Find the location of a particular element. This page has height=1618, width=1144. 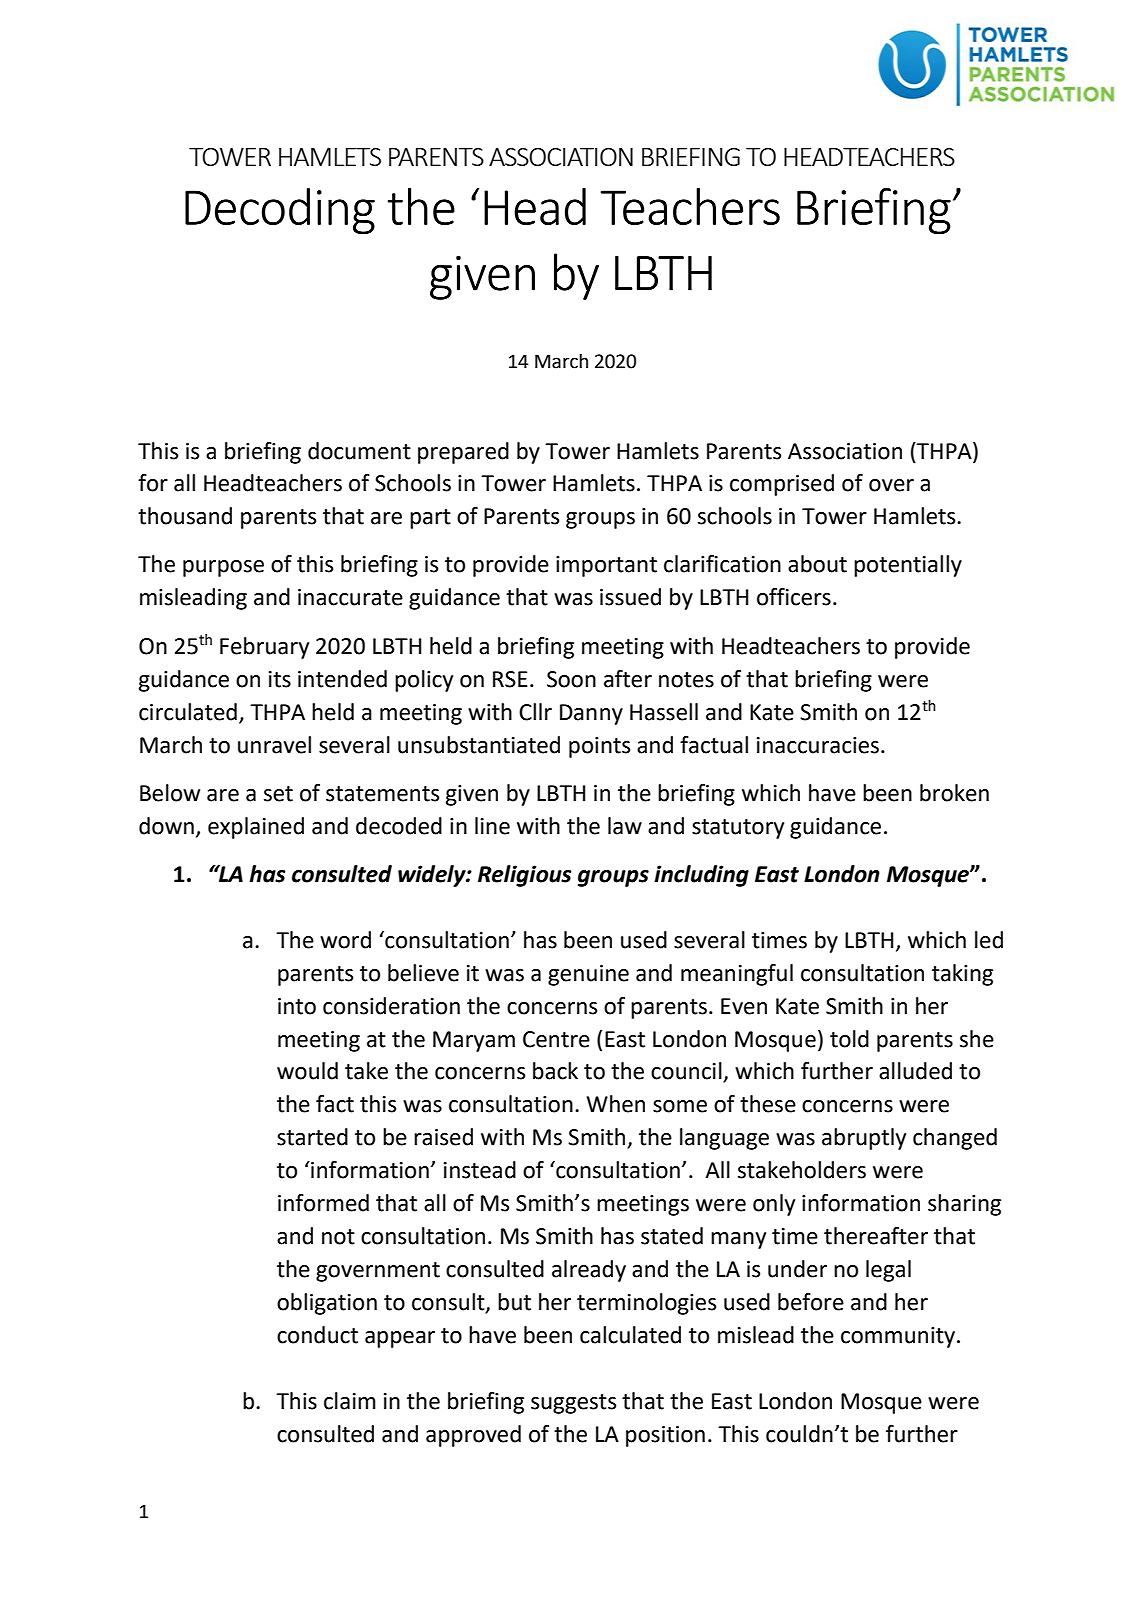

Soon is located at coordinates (571, 679).
